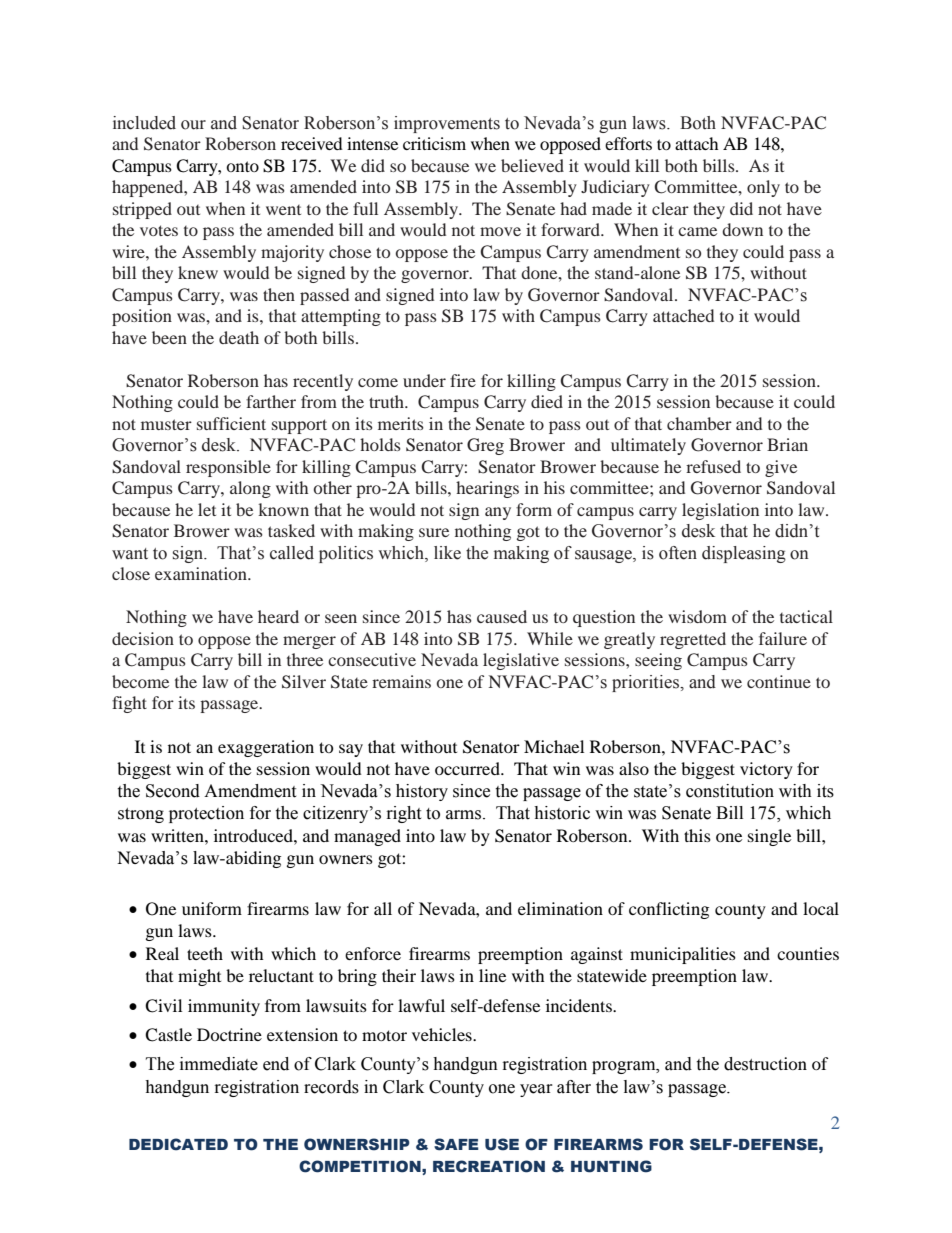  I want to click on onto, so click(242, 166).
